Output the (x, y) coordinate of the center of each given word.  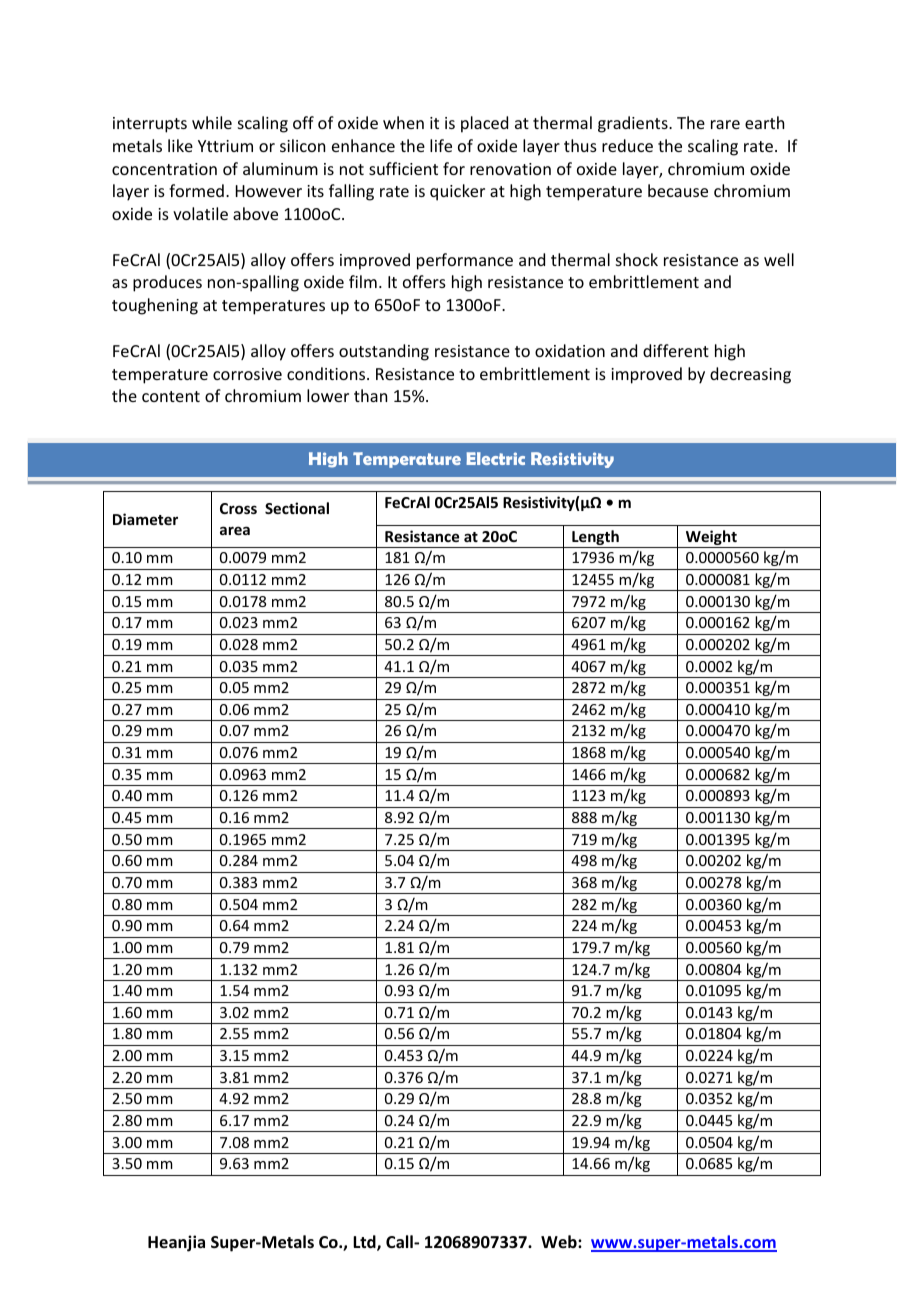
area (235, 530)
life (441, 145)
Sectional (297, 508)
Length (595, 539)
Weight (711, 539)
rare (725, 124)
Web (560, 1241)
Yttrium (225, 146)
